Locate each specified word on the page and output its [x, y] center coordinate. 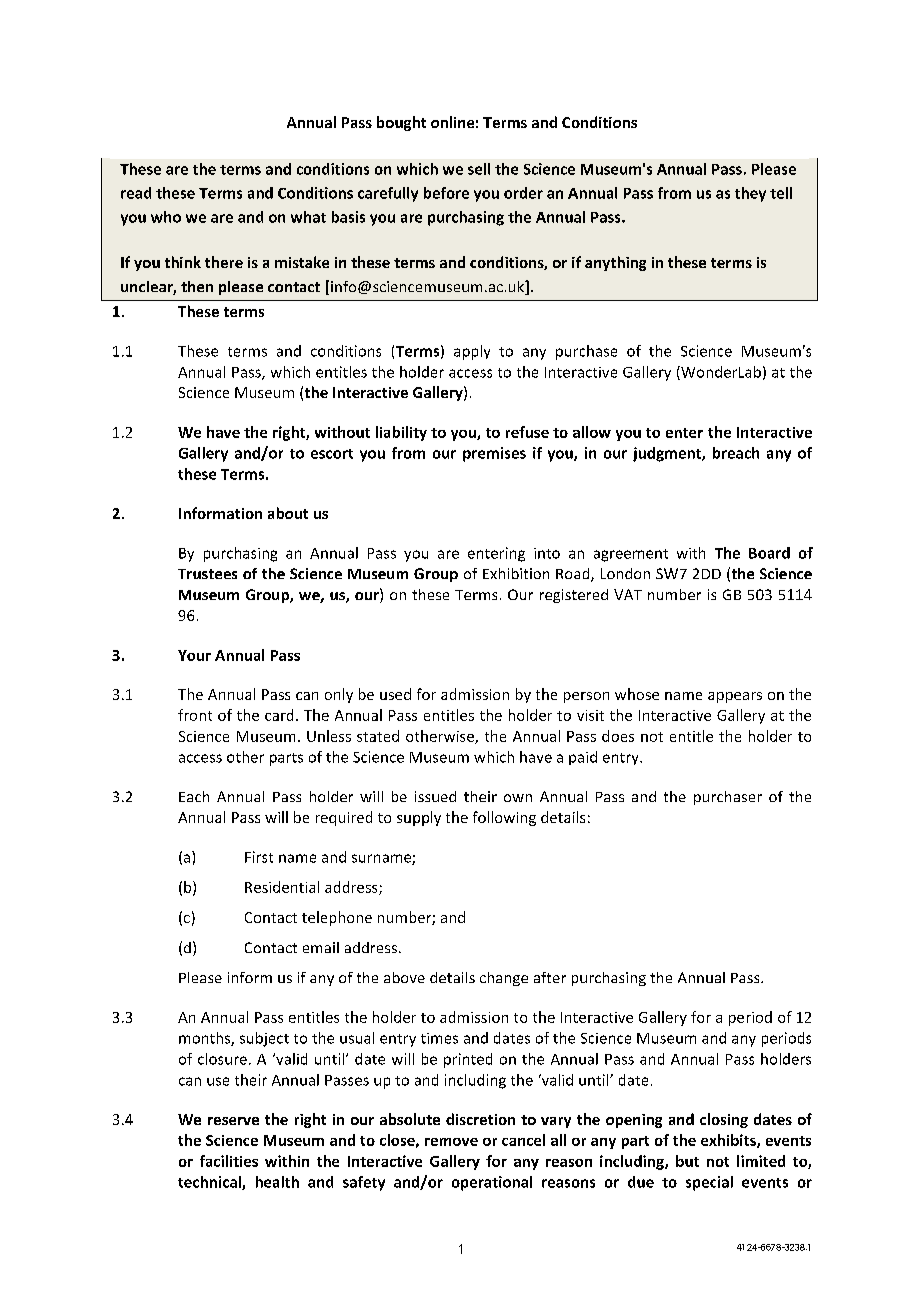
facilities [229, 1161]
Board [769, 553]
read [136, 193]
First [259, 857]
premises [494, 454]
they [750, 194]
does [618, 736]
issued [435, 796]
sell [479, 169]
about [288, 513]
